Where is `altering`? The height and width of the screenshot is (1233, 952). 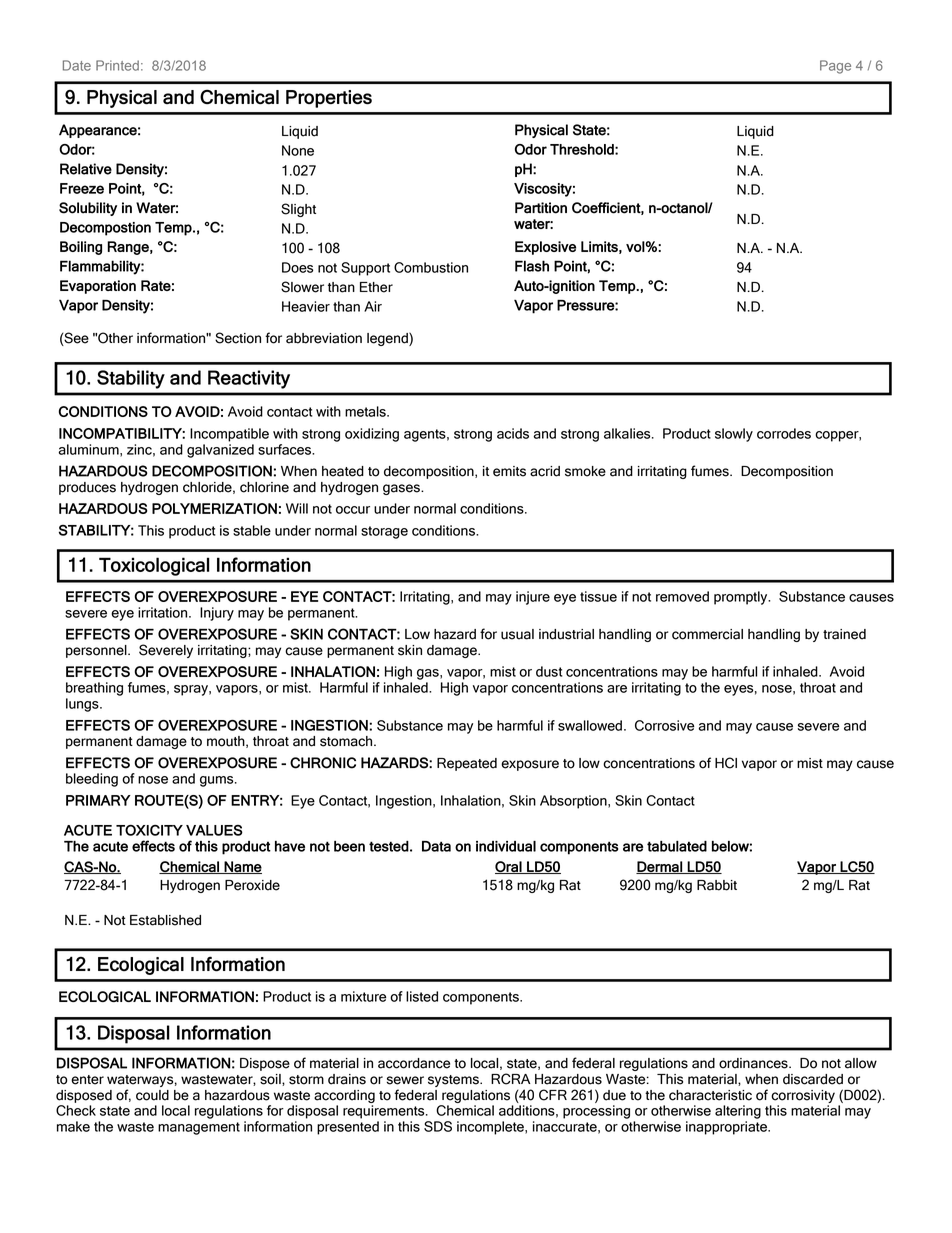
altering is located at coordinates (738, 1112).
